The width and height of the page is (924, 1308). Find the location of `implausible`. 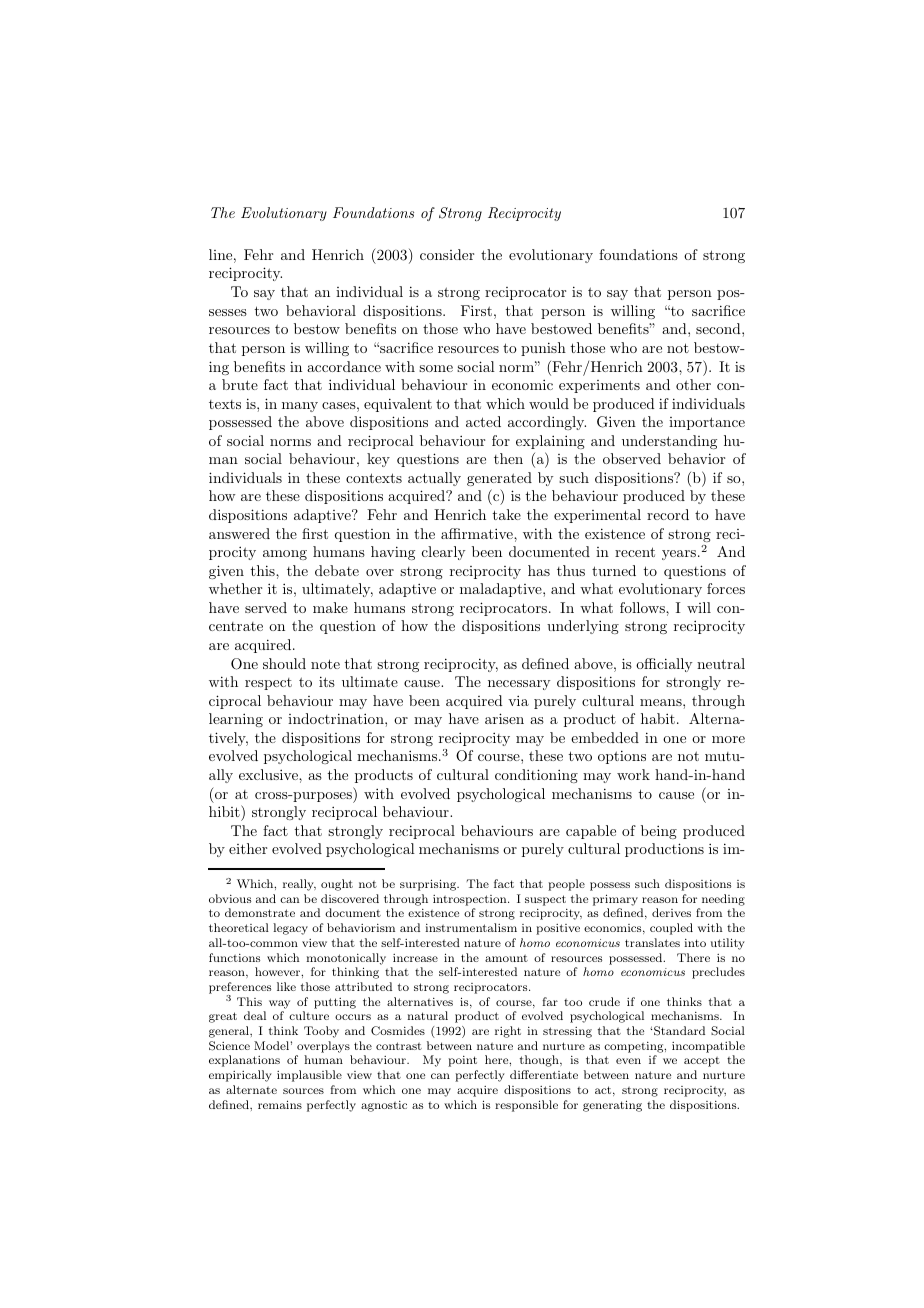

implausible is located at coordinates (309, 1076).
